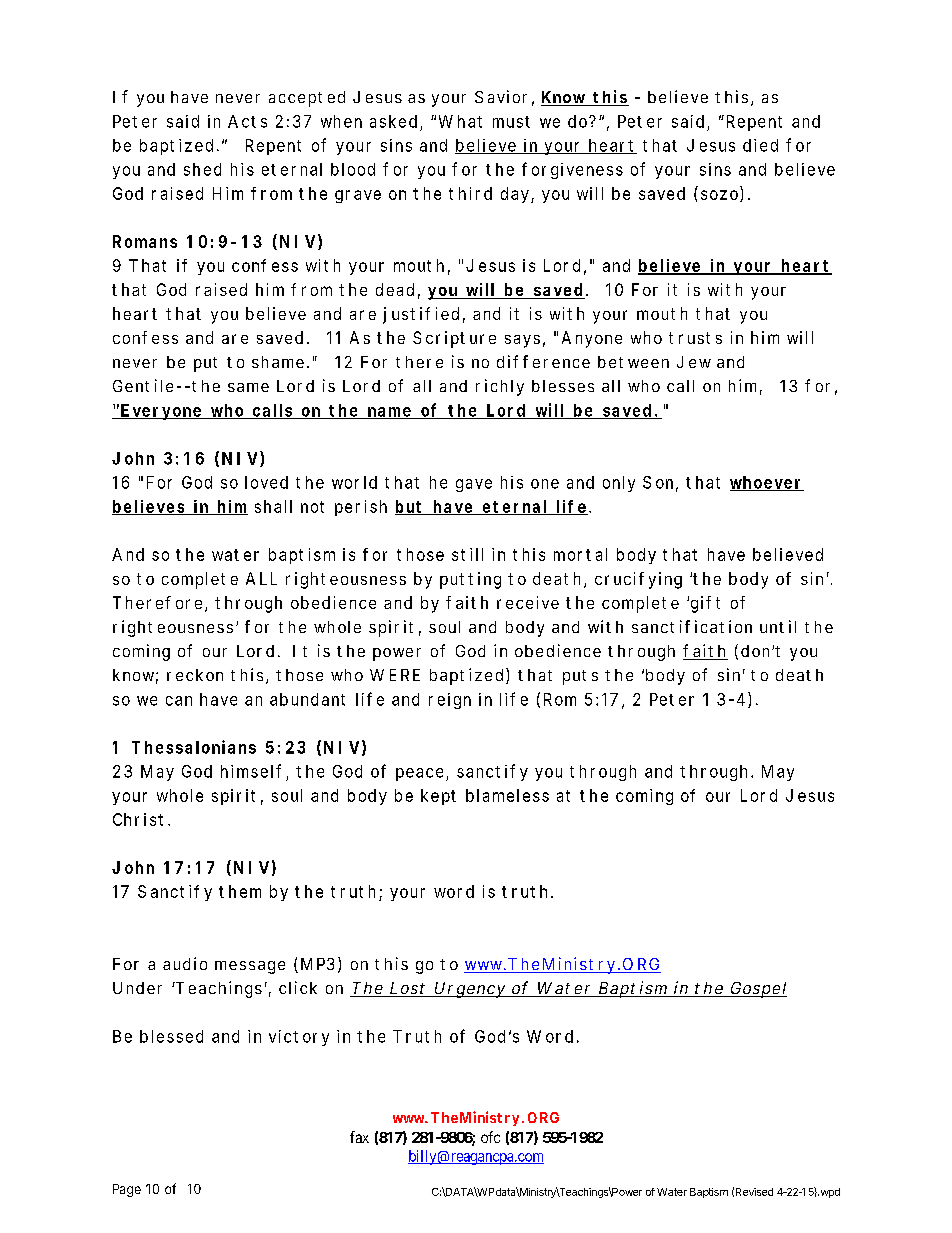  I want to click on sanctification, so click(692, 626).
